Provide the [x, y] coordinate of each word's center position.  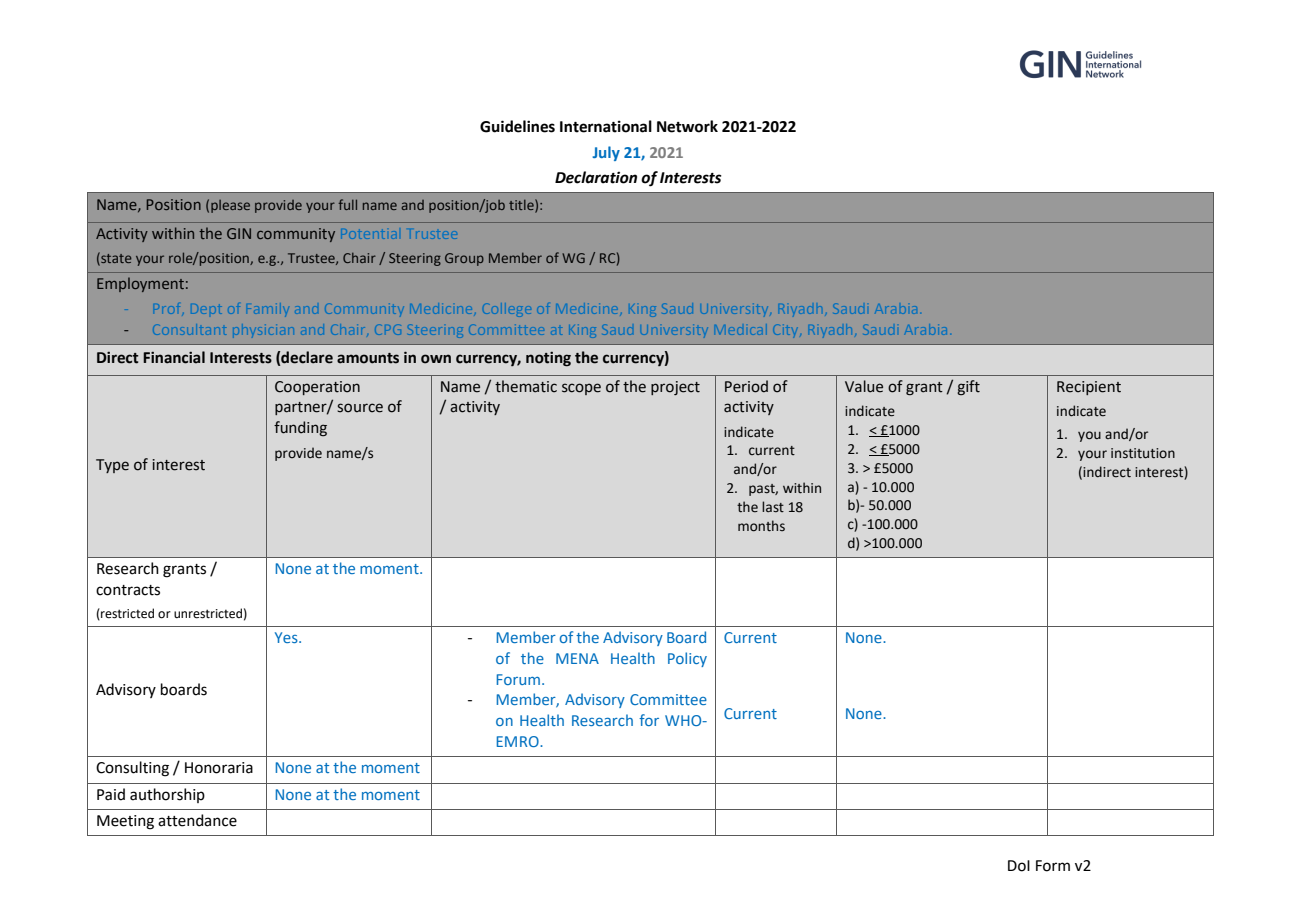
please [230, 206]
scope [581, 389]
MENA [577, 658]
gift [968, 387]
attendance [197, 820]
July [606, 153]
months [761, 526]
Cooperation [317, 388]
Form [1053, 866]
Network [687, 126]
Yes [287, 637]
